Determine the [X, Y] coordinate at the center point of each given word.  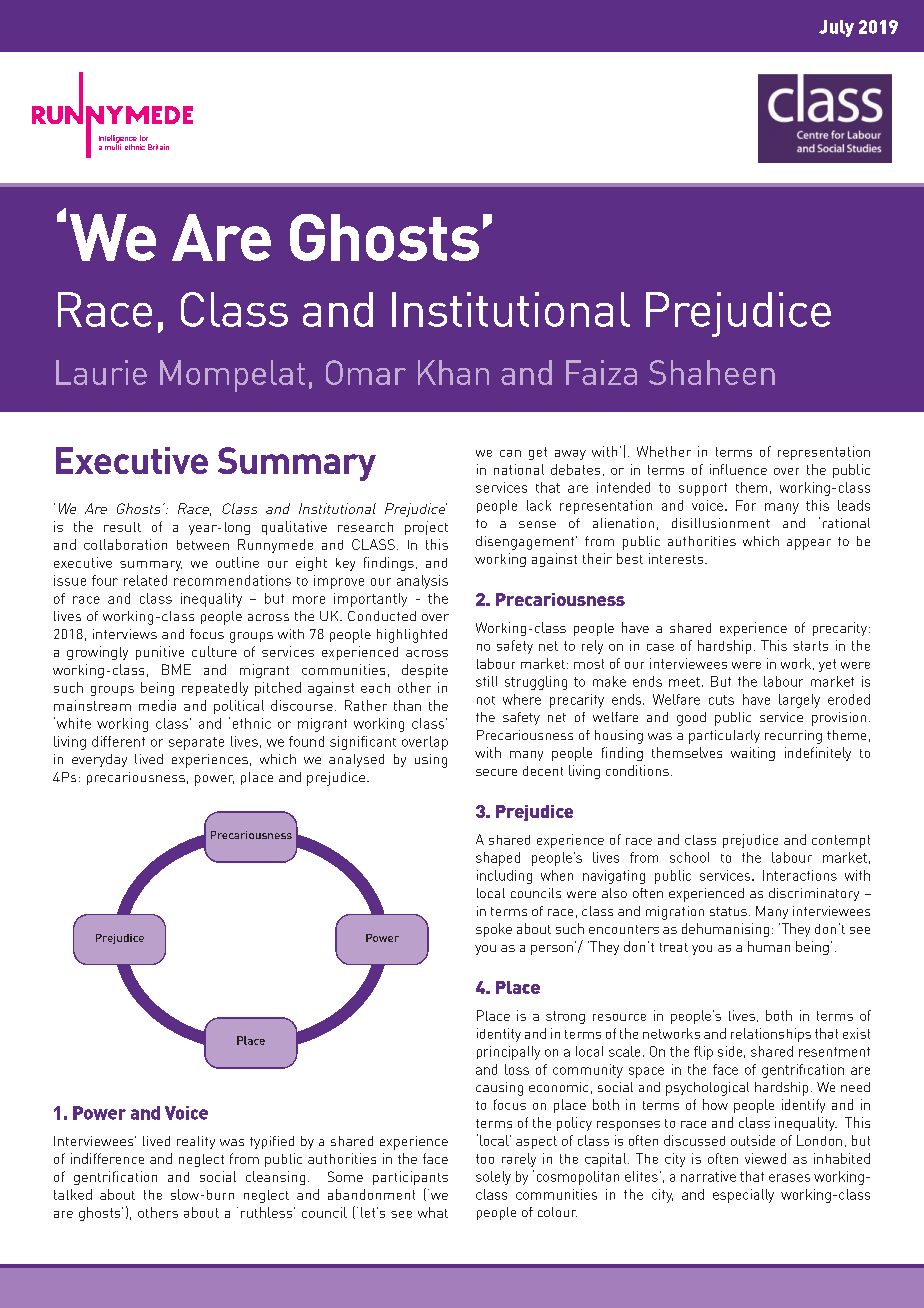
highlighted [412, 636]
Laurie [101, 372]
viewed [765, 1158]
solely [493, 1178]
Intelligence [118, 140]
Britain [158, 147]
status [730, 911]
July [836, 28]
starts [810, 646]
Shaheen [712, 372]
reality [196, 1142]
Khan [453, 372]
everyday [99, 760]
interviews [125, 634]
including [504, 877]
